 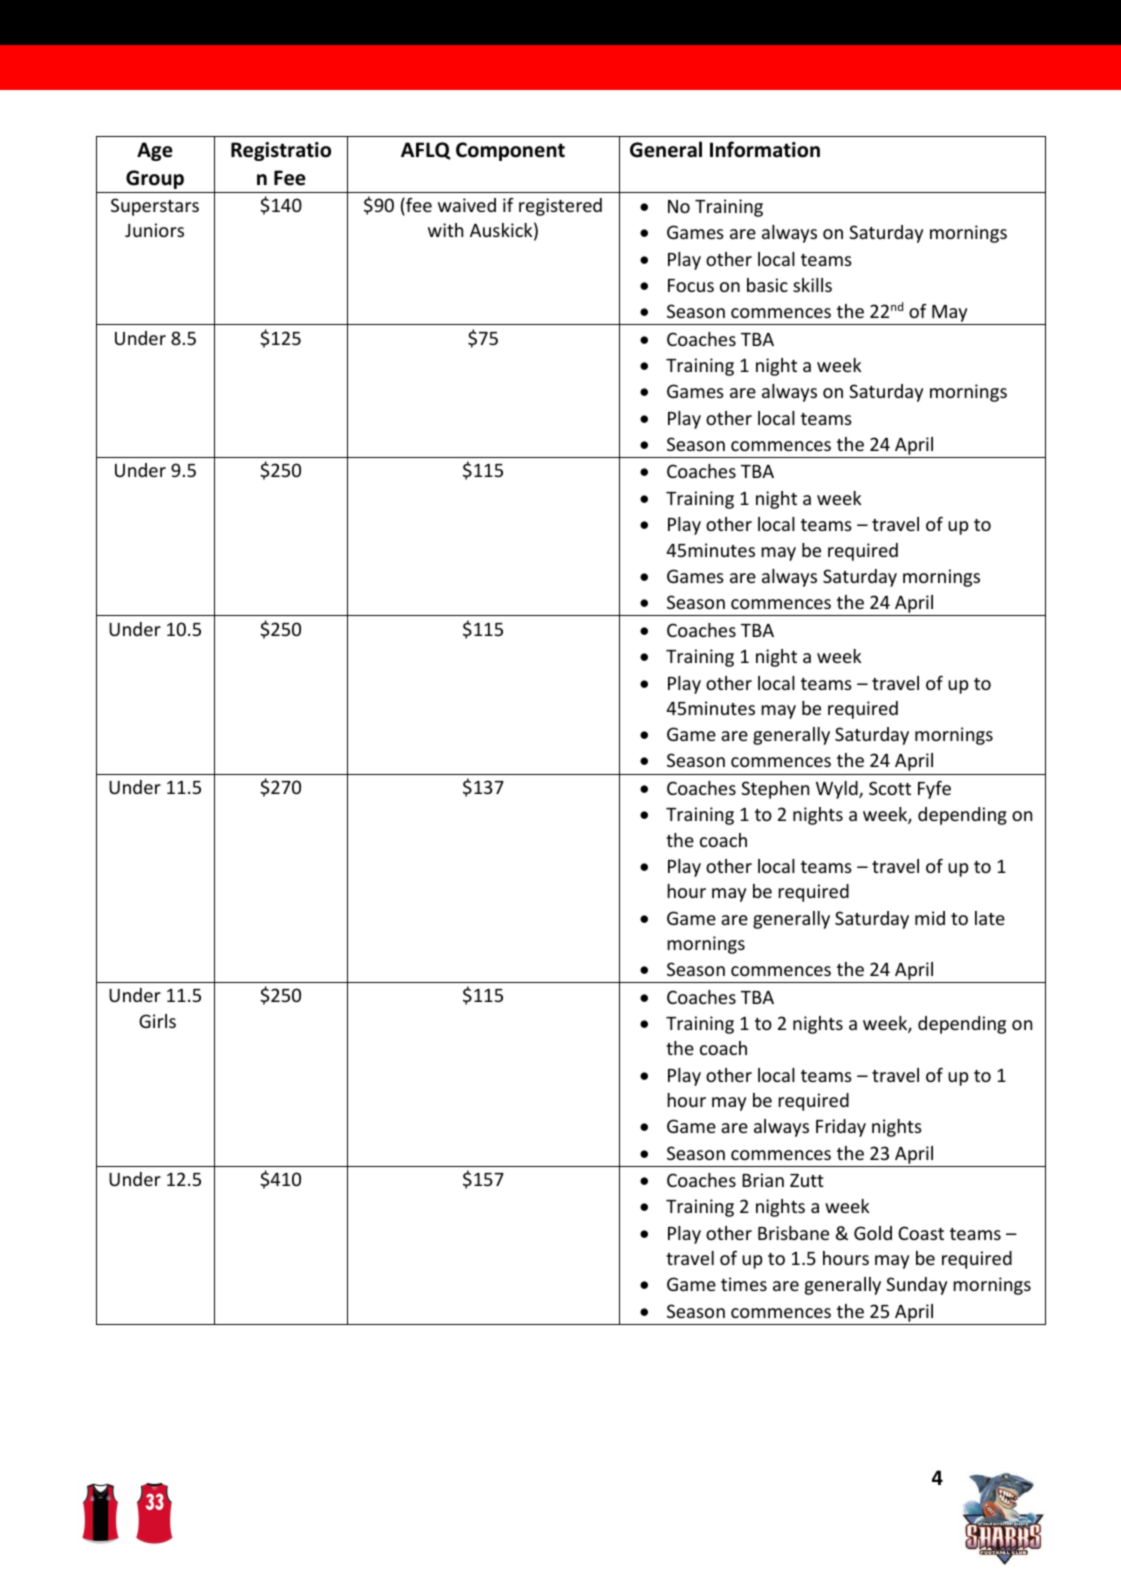 What do you see at coordinates (157, 1021) in the screenshot?
I see `Girls` at bounding box center [157, 1021].
